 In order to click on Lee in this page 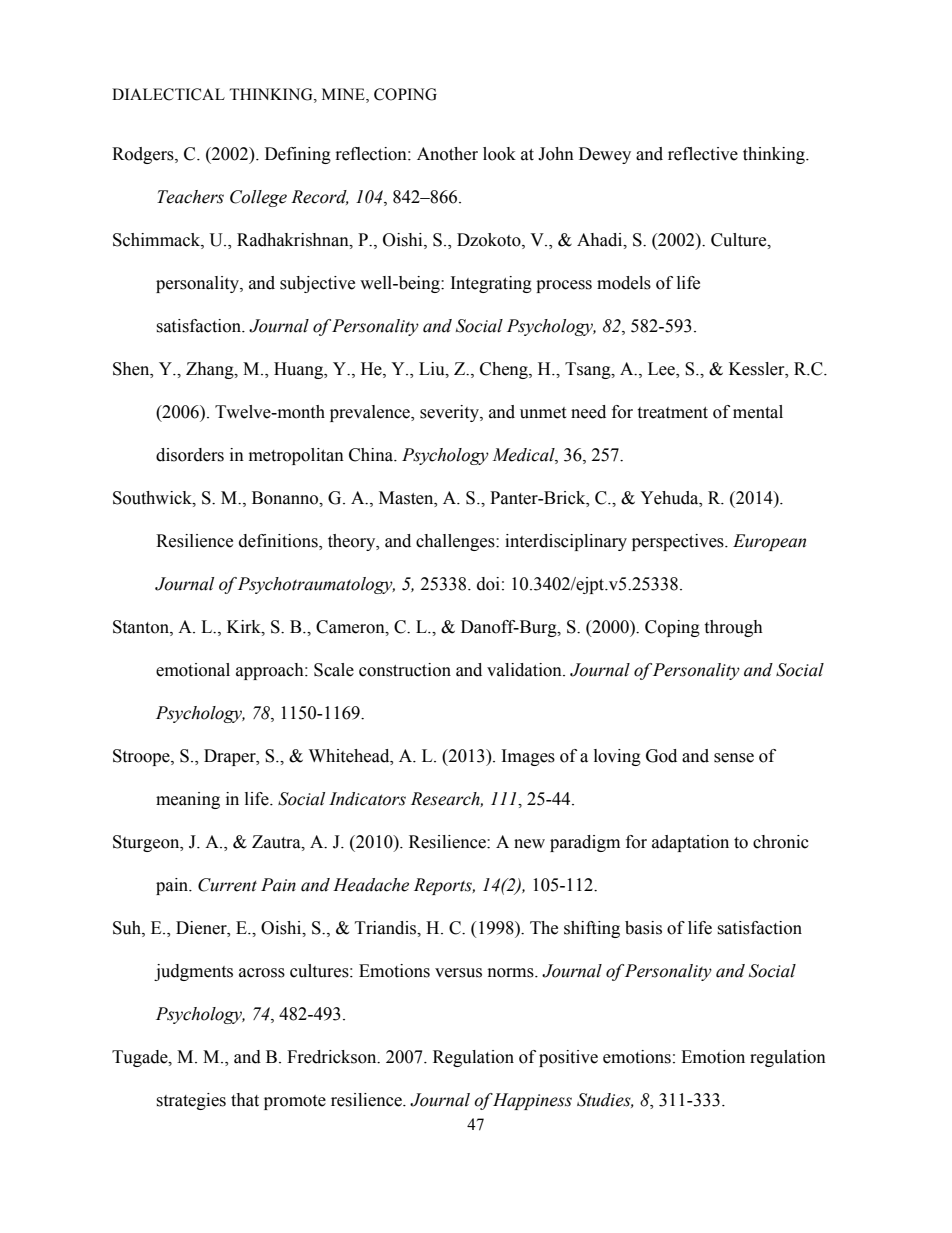, I will do `click(662, 370)`.
